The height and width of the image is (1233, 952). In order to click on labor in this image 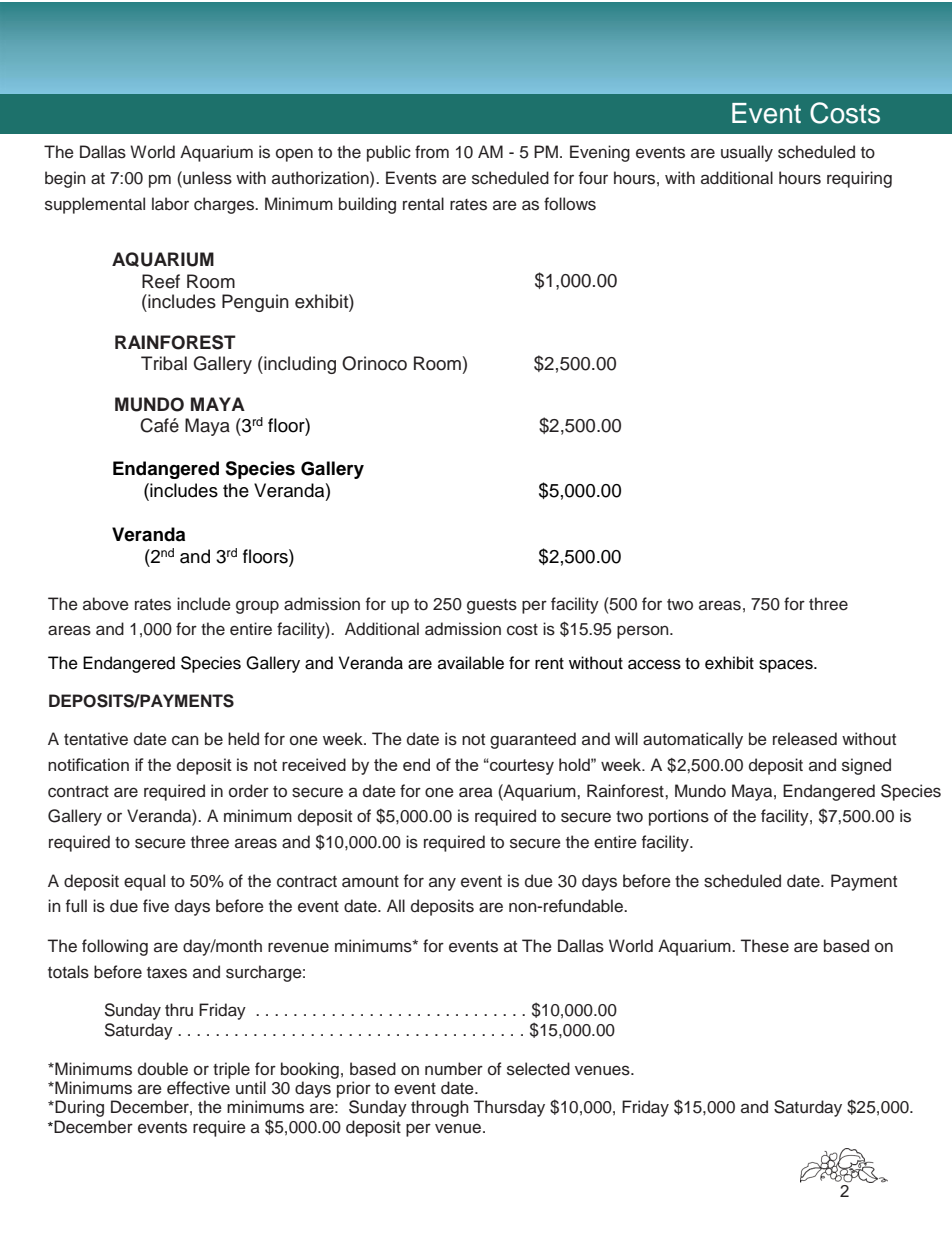, I will do `click(170, 204)`.
